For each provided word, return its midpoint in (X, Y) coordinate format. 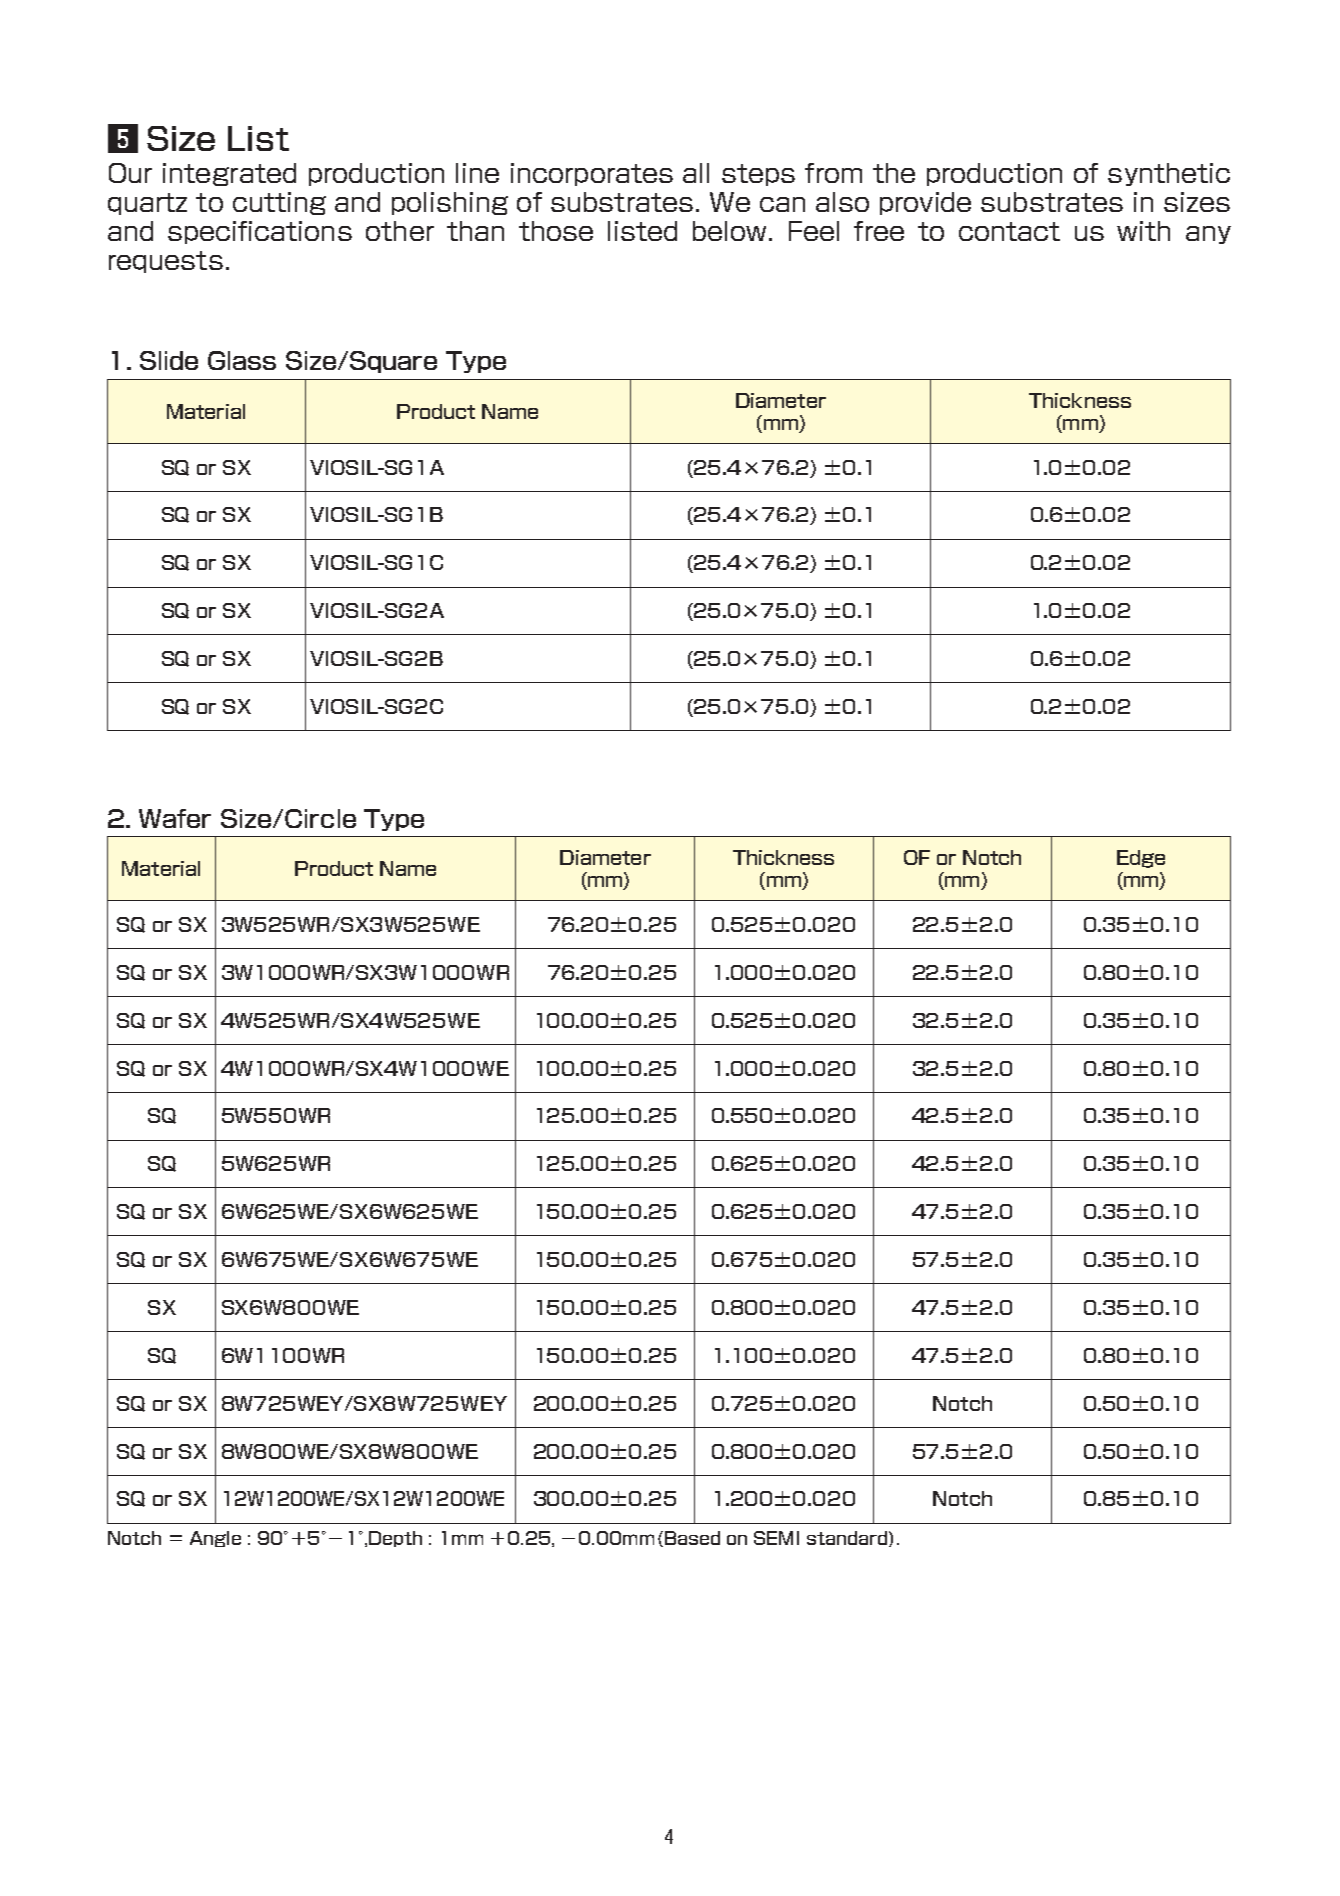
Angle (215, 1539)
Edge (1141, 859)
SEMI (776, 1538)
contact (1009, 231)
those (556, 231)
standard (847, 1538)
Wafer (175, 818)
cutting (279, 203)
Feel (814, 231)
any (1208, 235)
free (879, 231)
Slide (169, 360)
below (731, 231)
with (1143, 231)
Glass (242, 360)
